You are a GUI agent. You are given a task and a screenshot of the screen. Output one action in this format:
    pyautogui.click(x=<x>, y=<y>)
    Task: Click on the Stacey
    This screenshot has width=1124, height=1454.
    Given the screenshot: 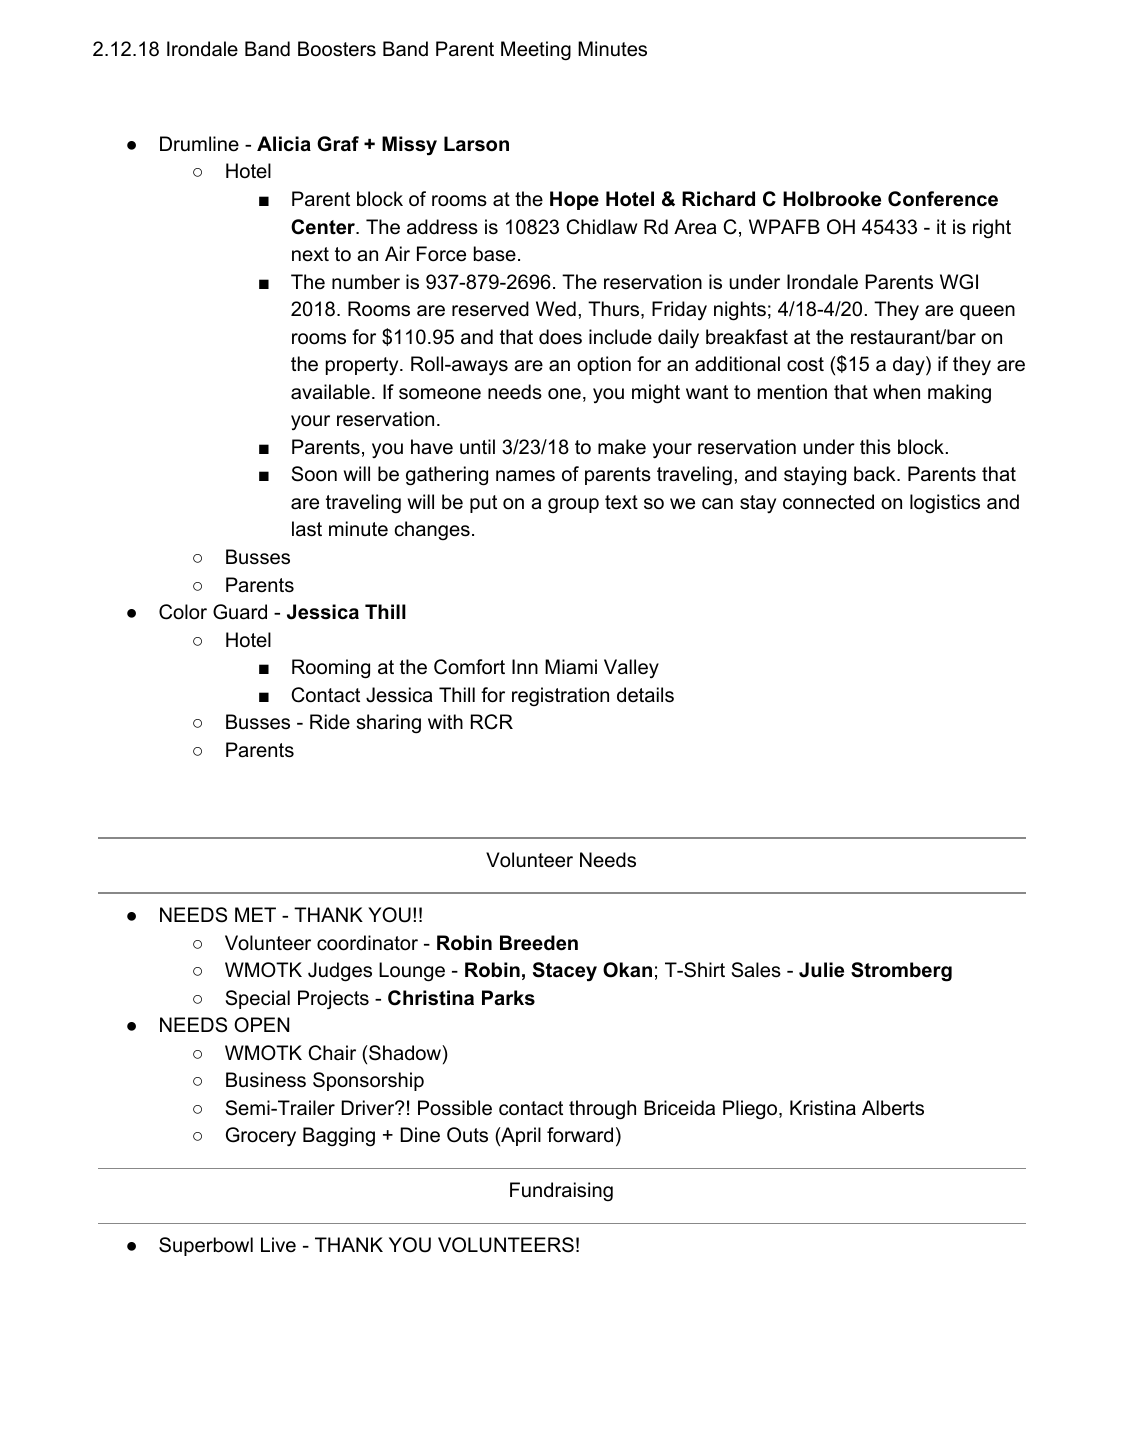 What is the action you would take?
    pyautogui.click(x=565, y=972)
